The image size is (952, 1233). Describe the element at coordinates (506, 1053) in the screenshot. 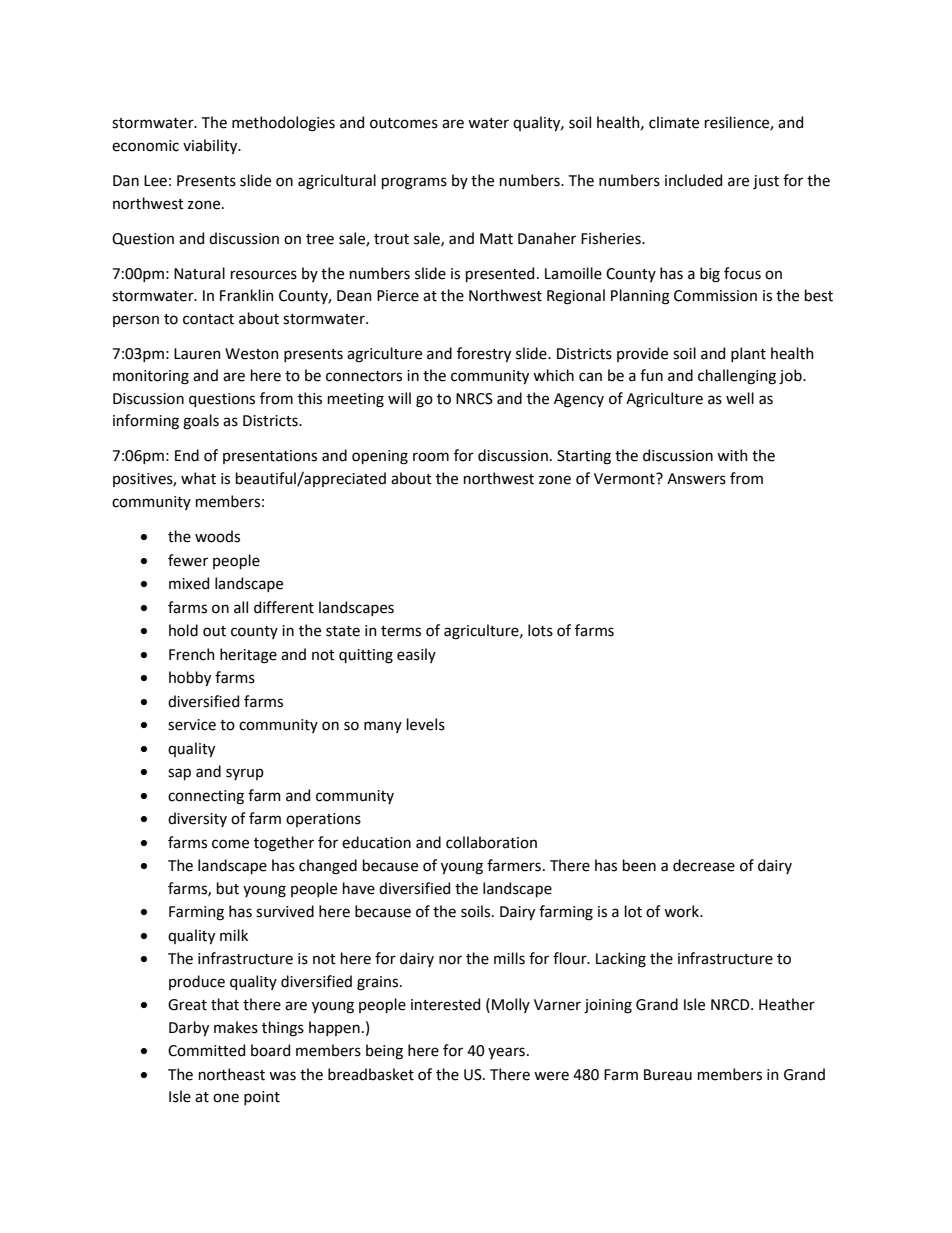

I see `years` at that location.
